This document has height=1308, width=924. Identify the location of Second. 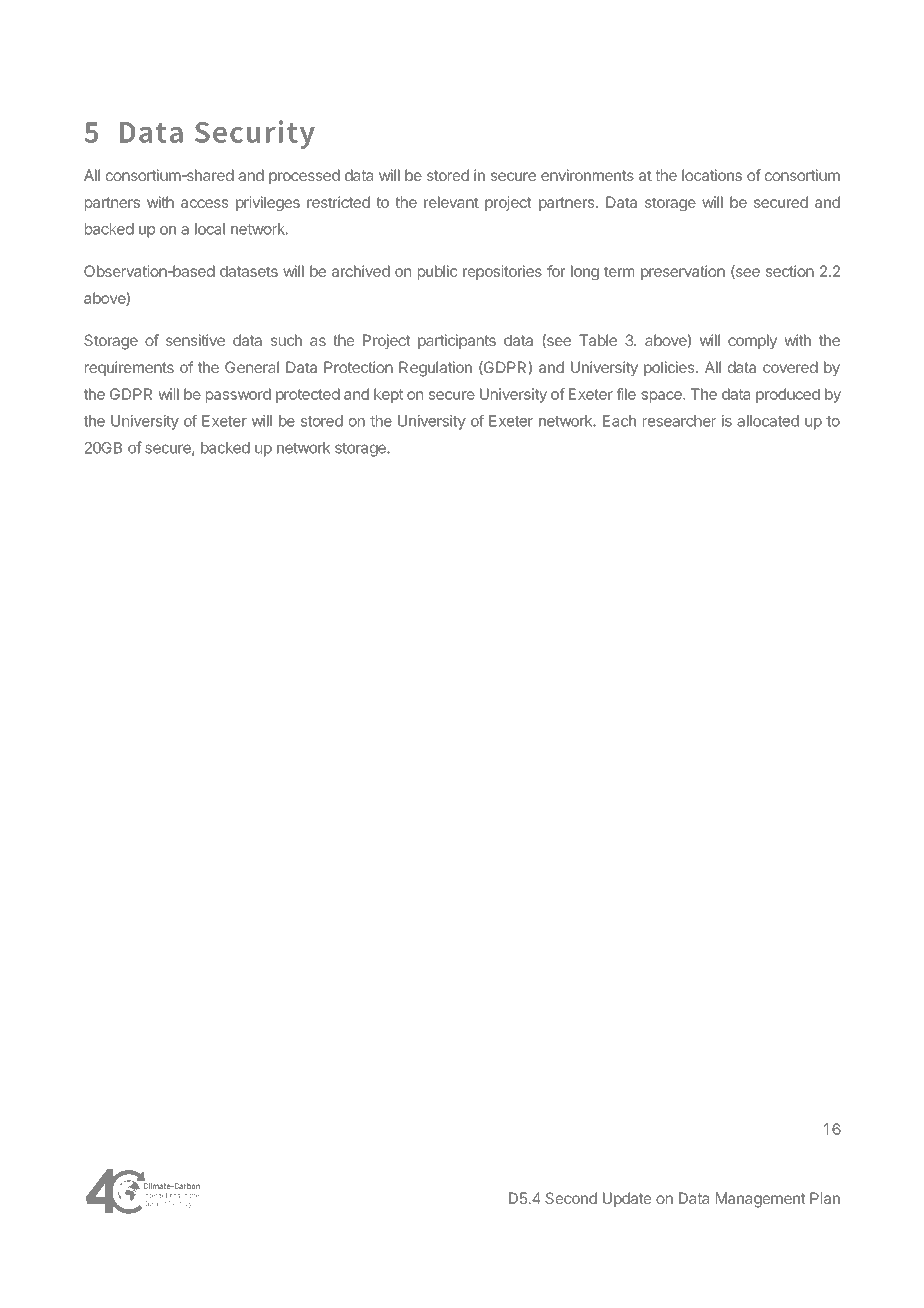
(571, 1198).
